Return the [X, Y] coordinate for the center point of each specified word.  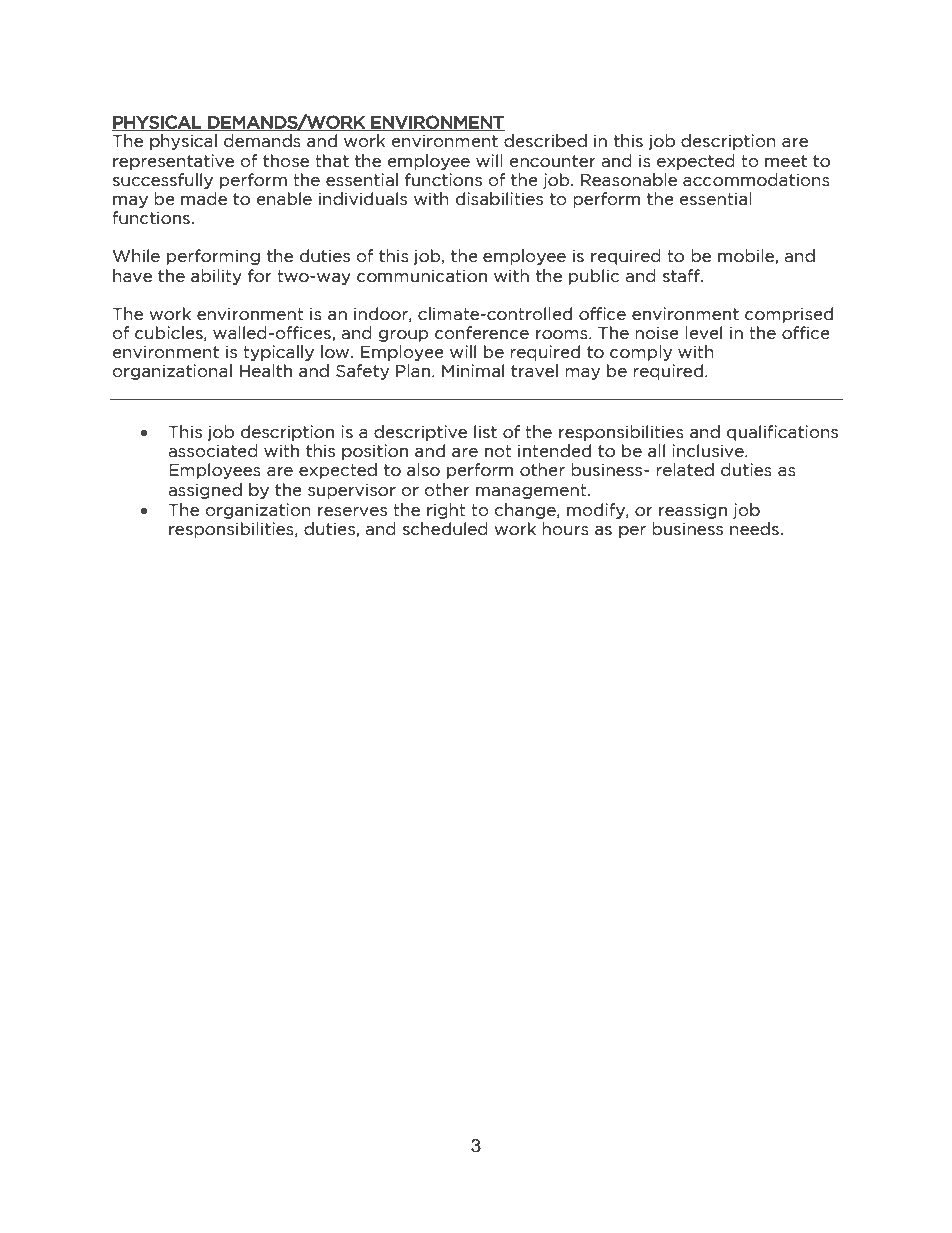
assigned [205, 491]
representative [173, 162]
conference [482, 333]
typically [278, 353]
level [703, 333]
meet [786, 161]
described [545, 141]
